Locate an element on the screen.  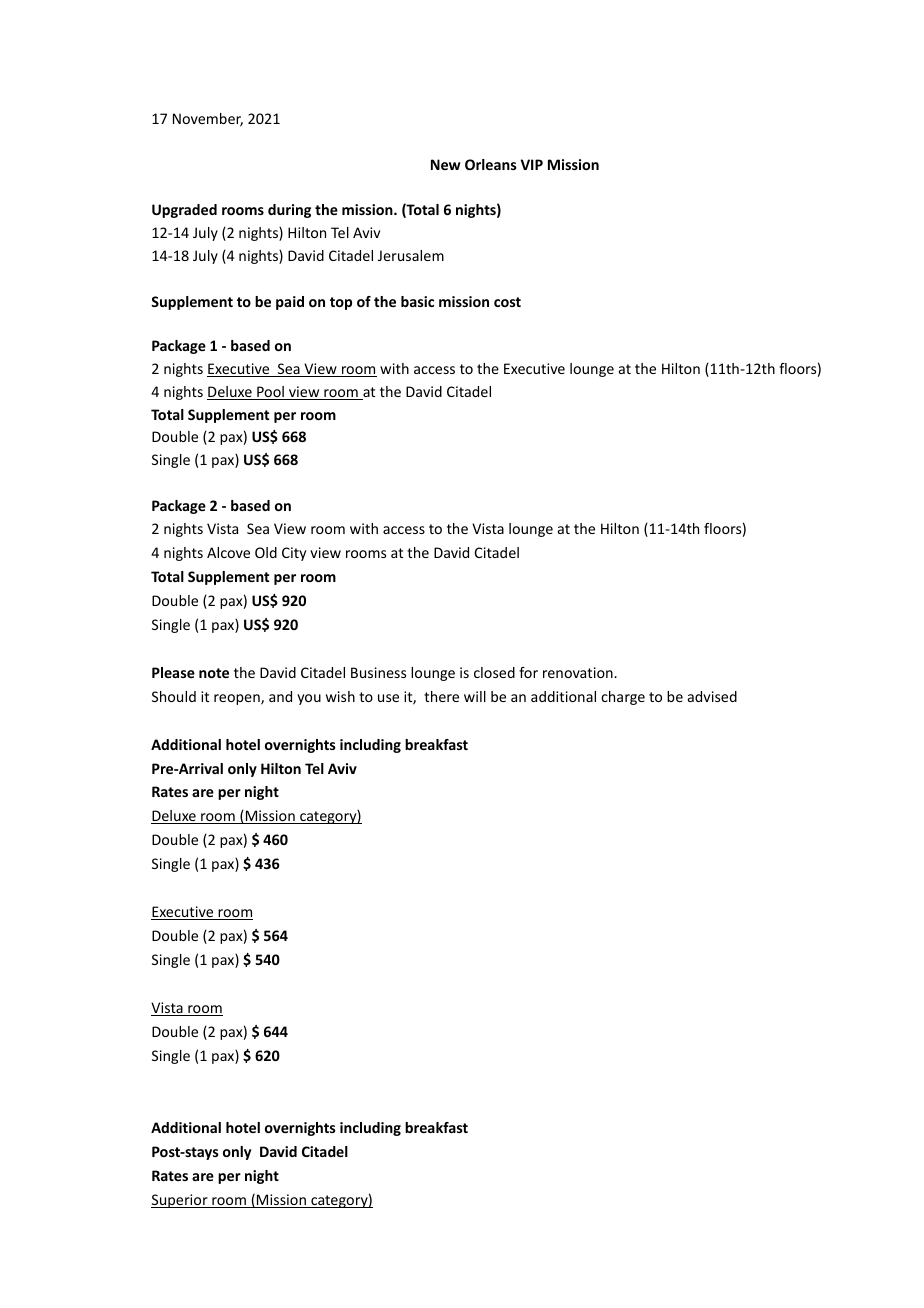
Superior is located at coordinates (180, 1201).
